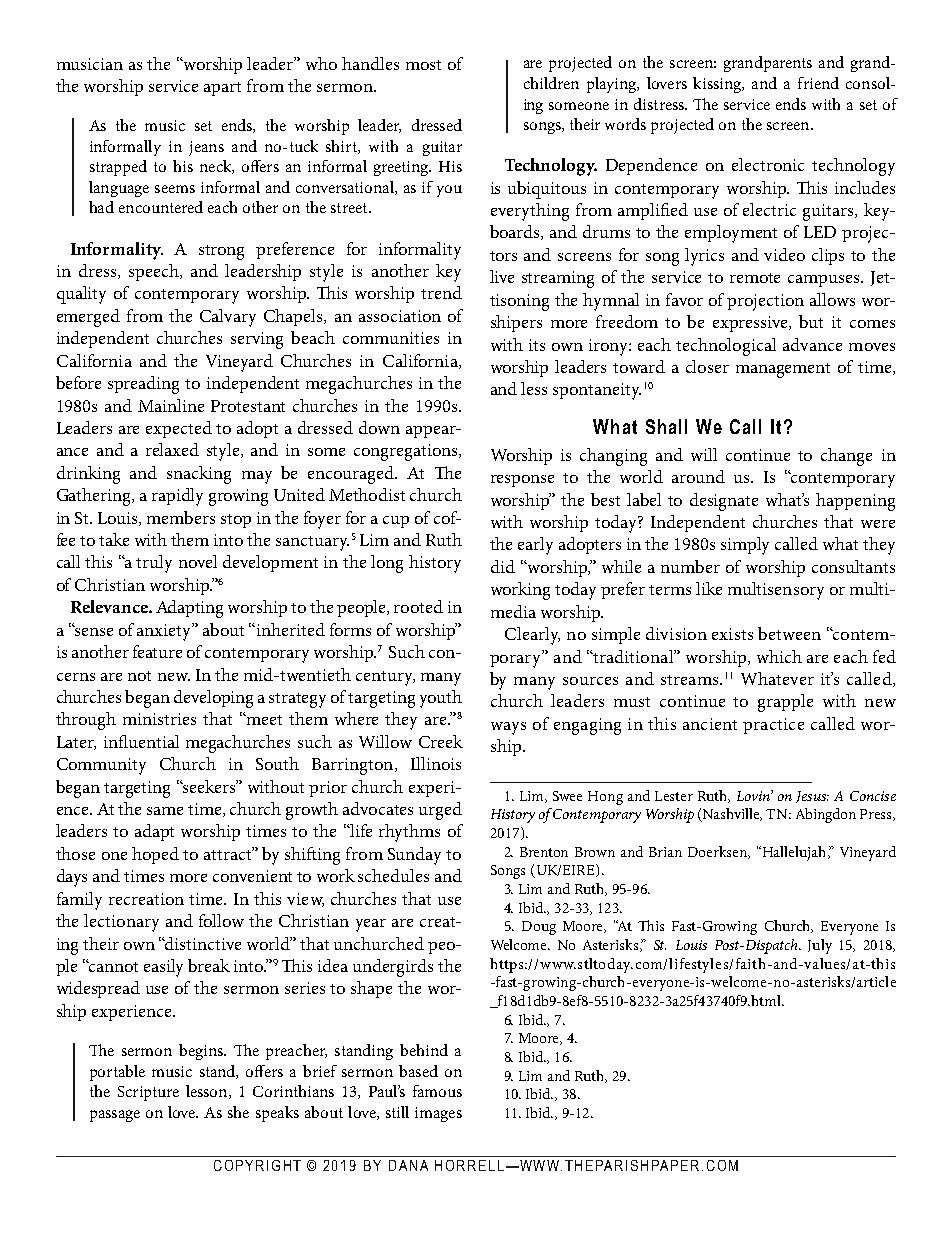  What do you see at coordinates (522, 481) in the screenshot?
I see `response` at bounding box center [522, 481].
